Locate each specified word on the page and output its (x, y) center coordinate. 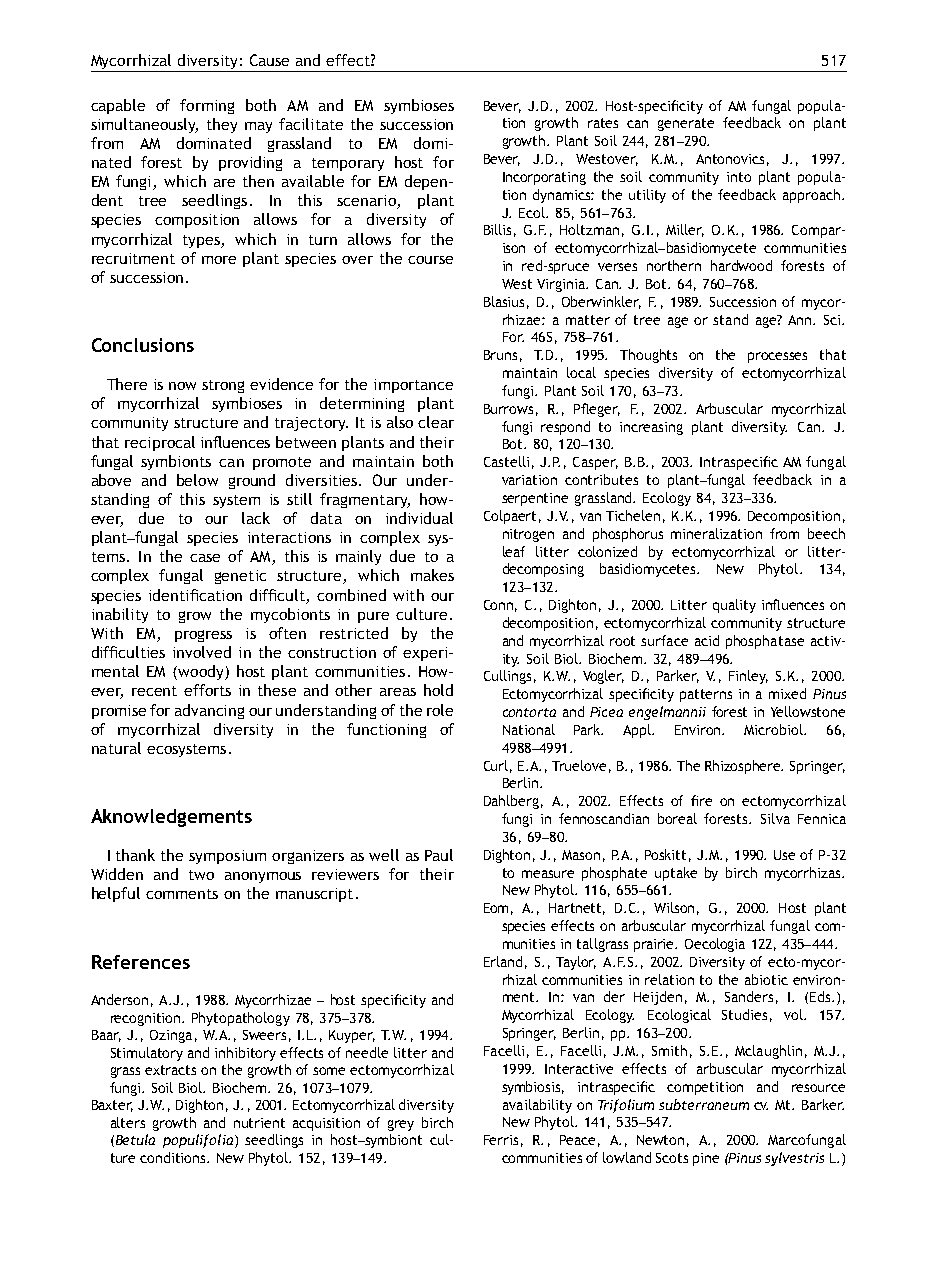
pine (706, 1159)
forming (207, 106)
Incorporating (544, 178)
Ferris (501, 1140)
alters (128, 1122)
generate (686, 124)
